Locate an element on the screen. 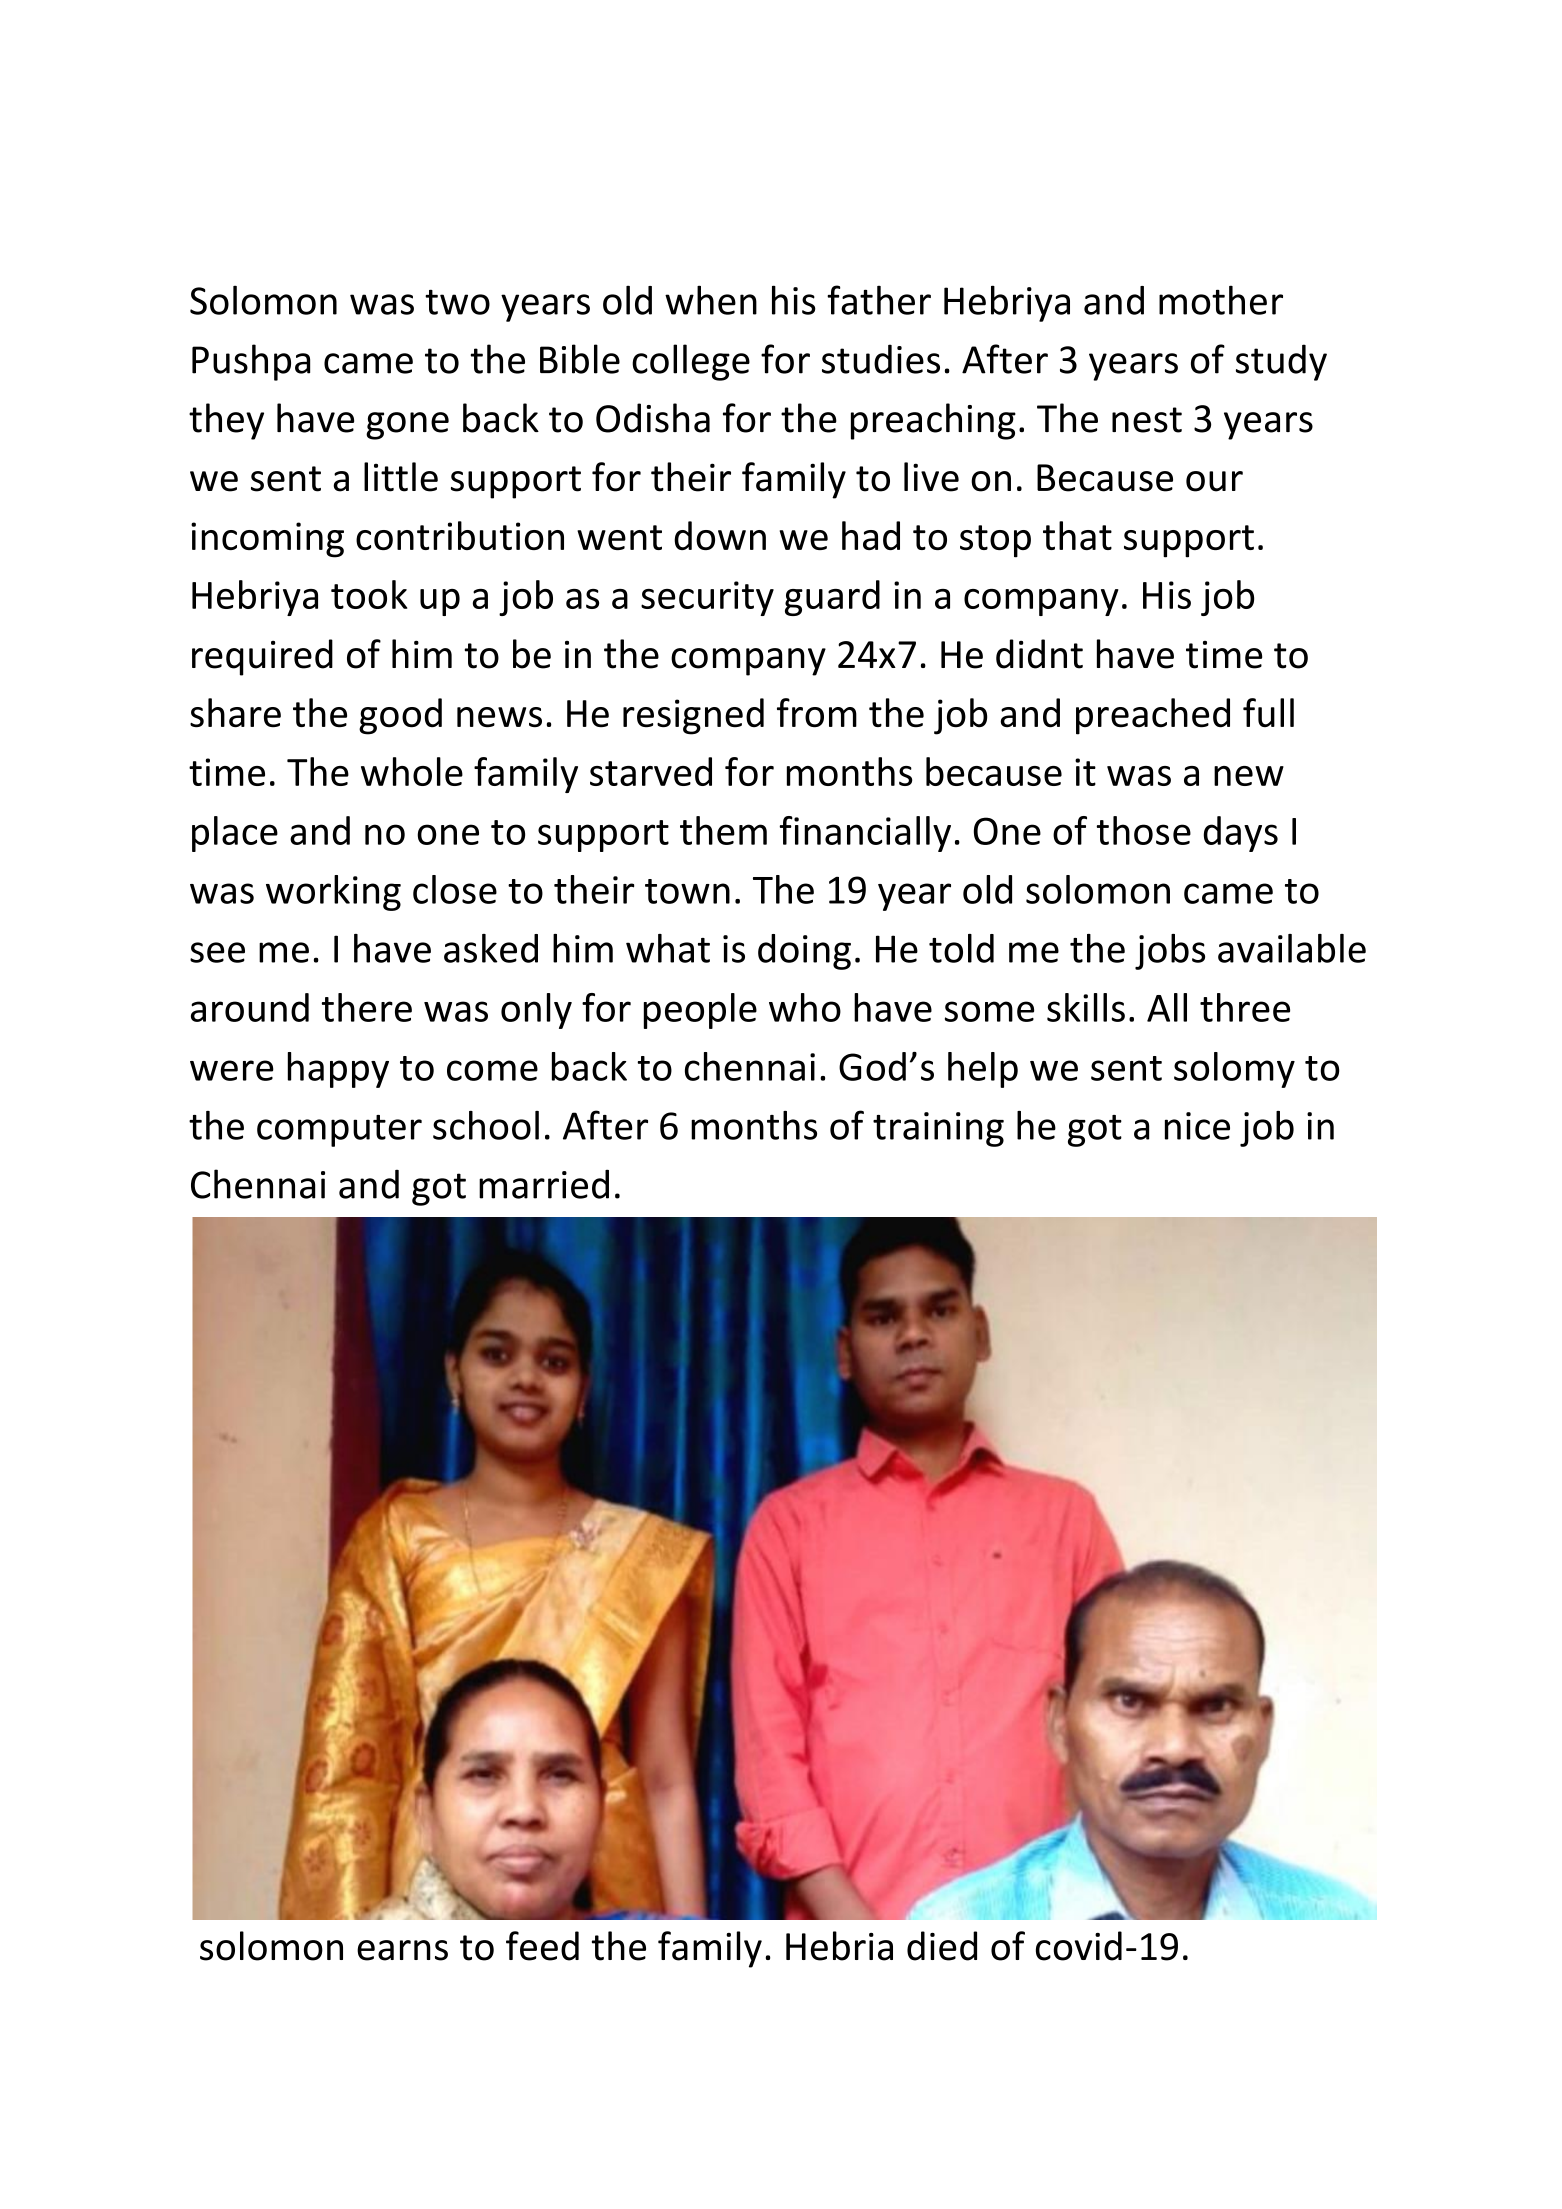 This screenshot has height=2209, width=1562. college is located at coordinates (691, 362).
